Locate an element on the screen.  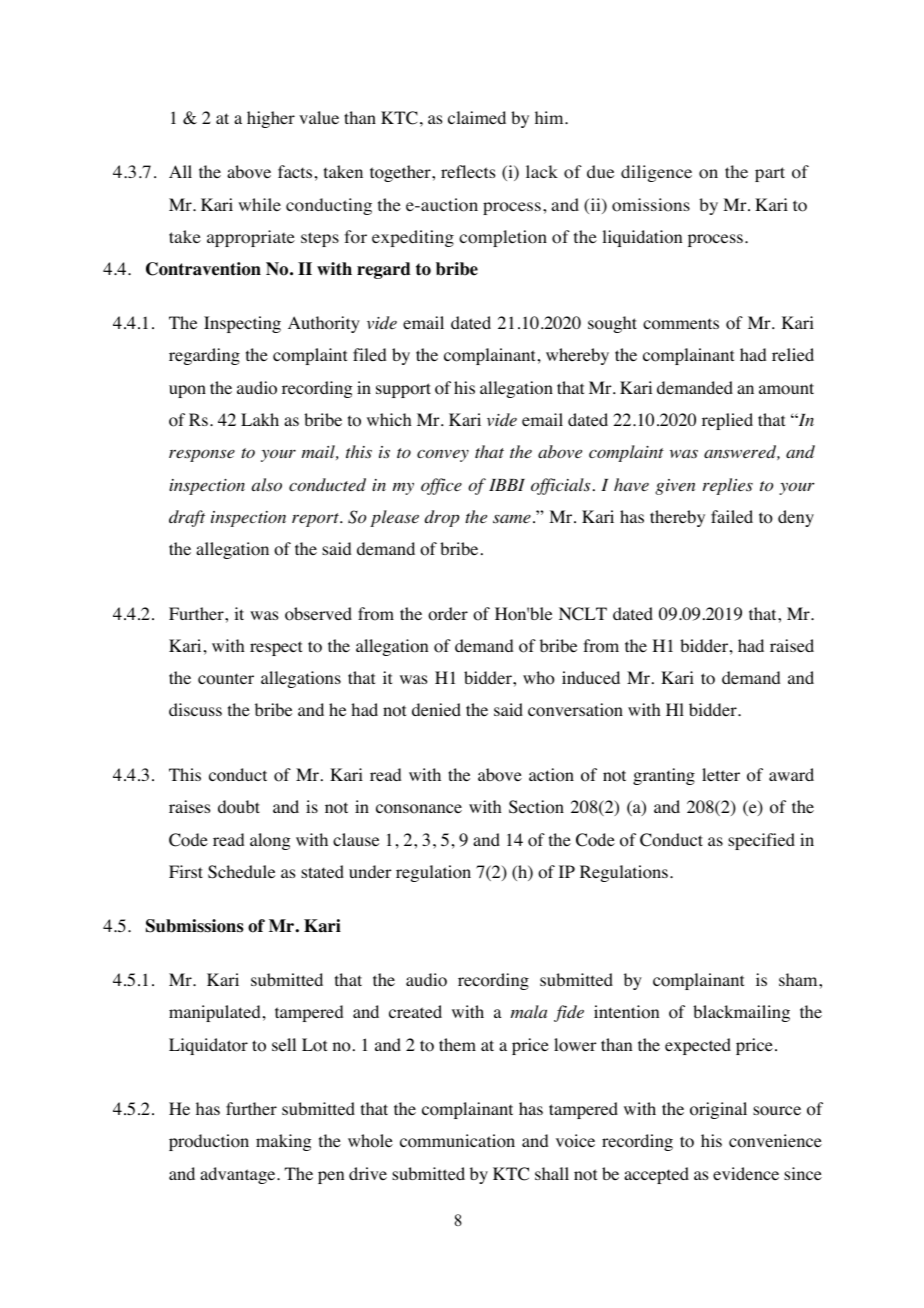
order is located at coordinates (448, 614).
